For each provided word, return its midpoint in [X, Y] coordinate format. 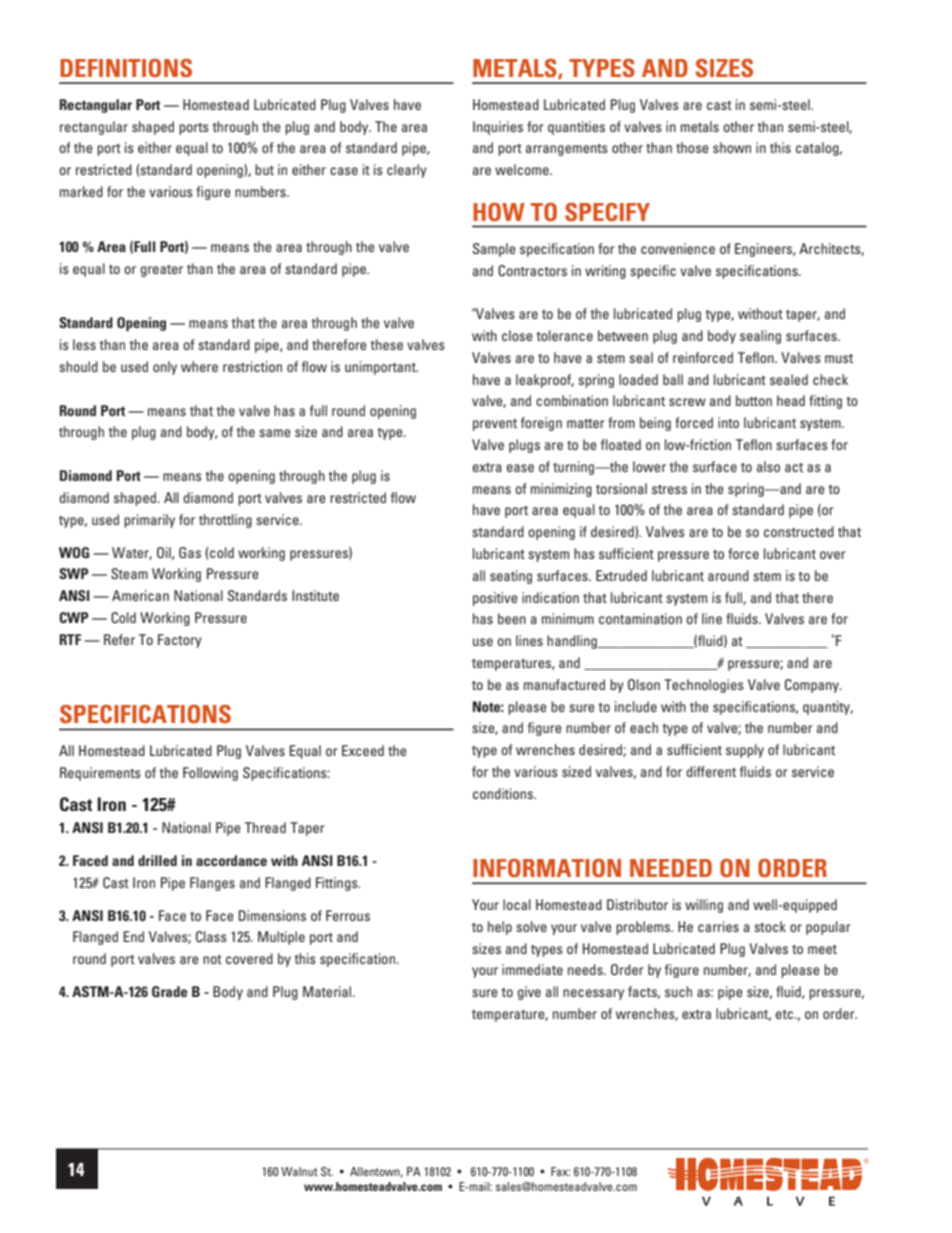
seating [511, 577]
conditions [504, 793]
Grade [169, 991]
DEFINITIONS [126, 68]
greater [162, 271]
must [839, 358]
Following [210, 774]
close [517, 335]
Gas [190, 553]
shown [732, 147]
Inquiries [498, 128]
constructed [799, 531]
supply [745, 751]
